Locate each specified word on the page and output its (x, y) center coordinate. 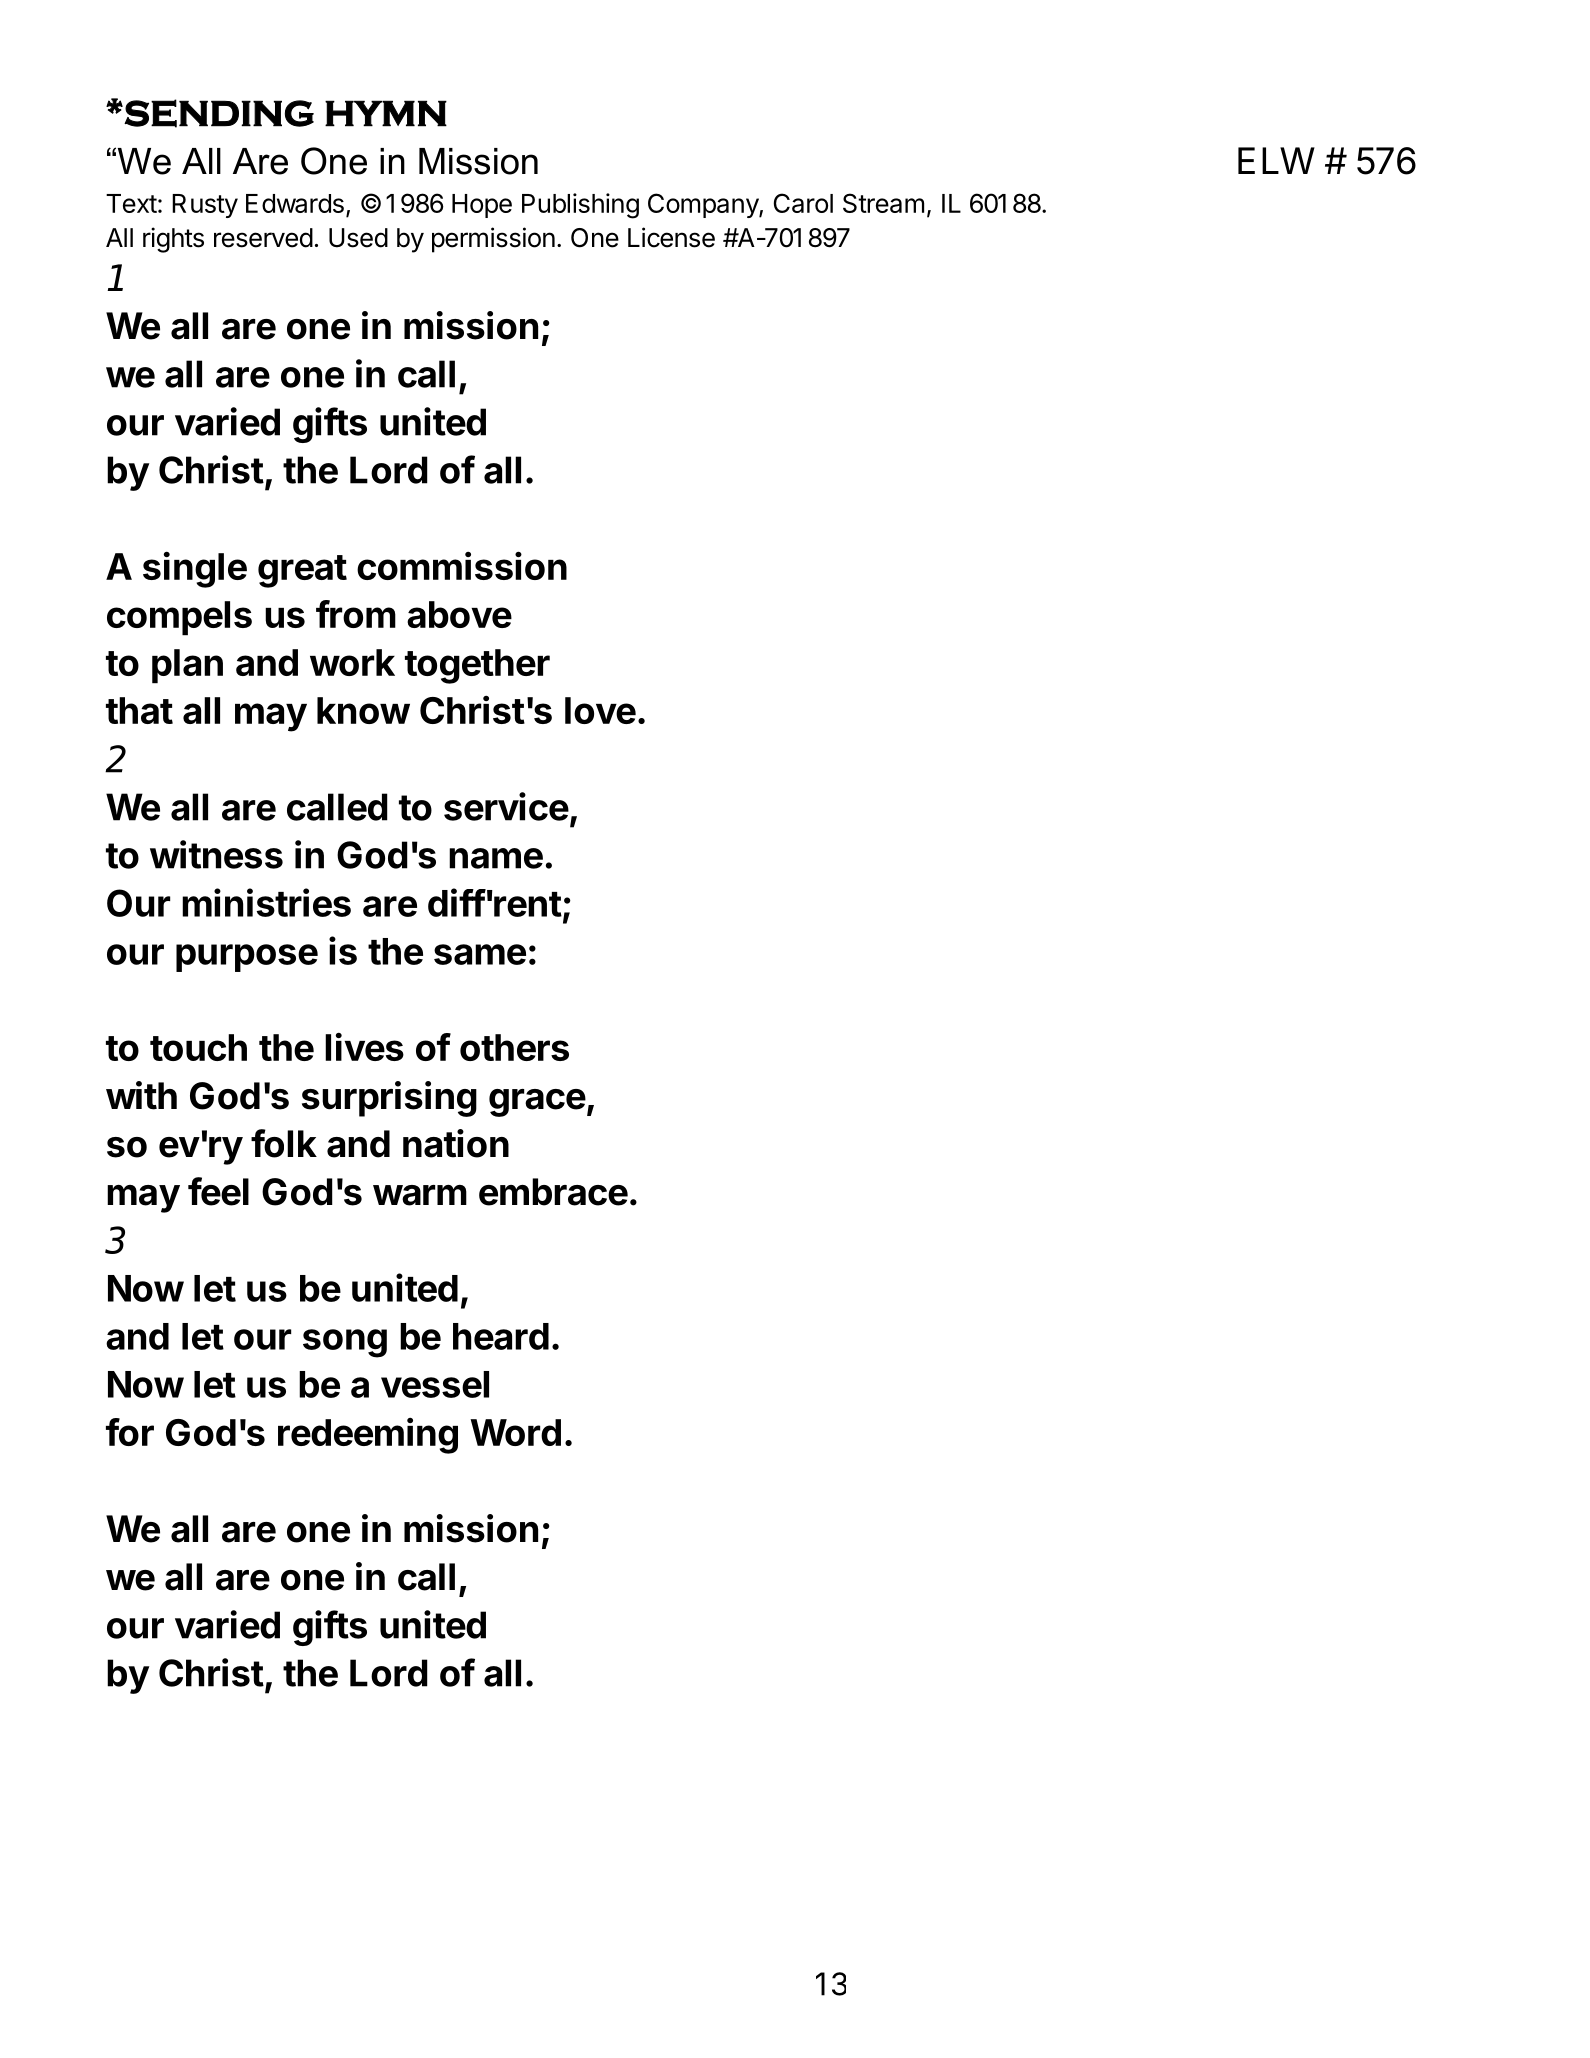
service (506, 806)
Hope (482, 206)
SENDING (219, 113)
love (600, 710)
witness (216, 854)
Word (515, 1432)
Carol (803, 203)
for (130, 1432)
